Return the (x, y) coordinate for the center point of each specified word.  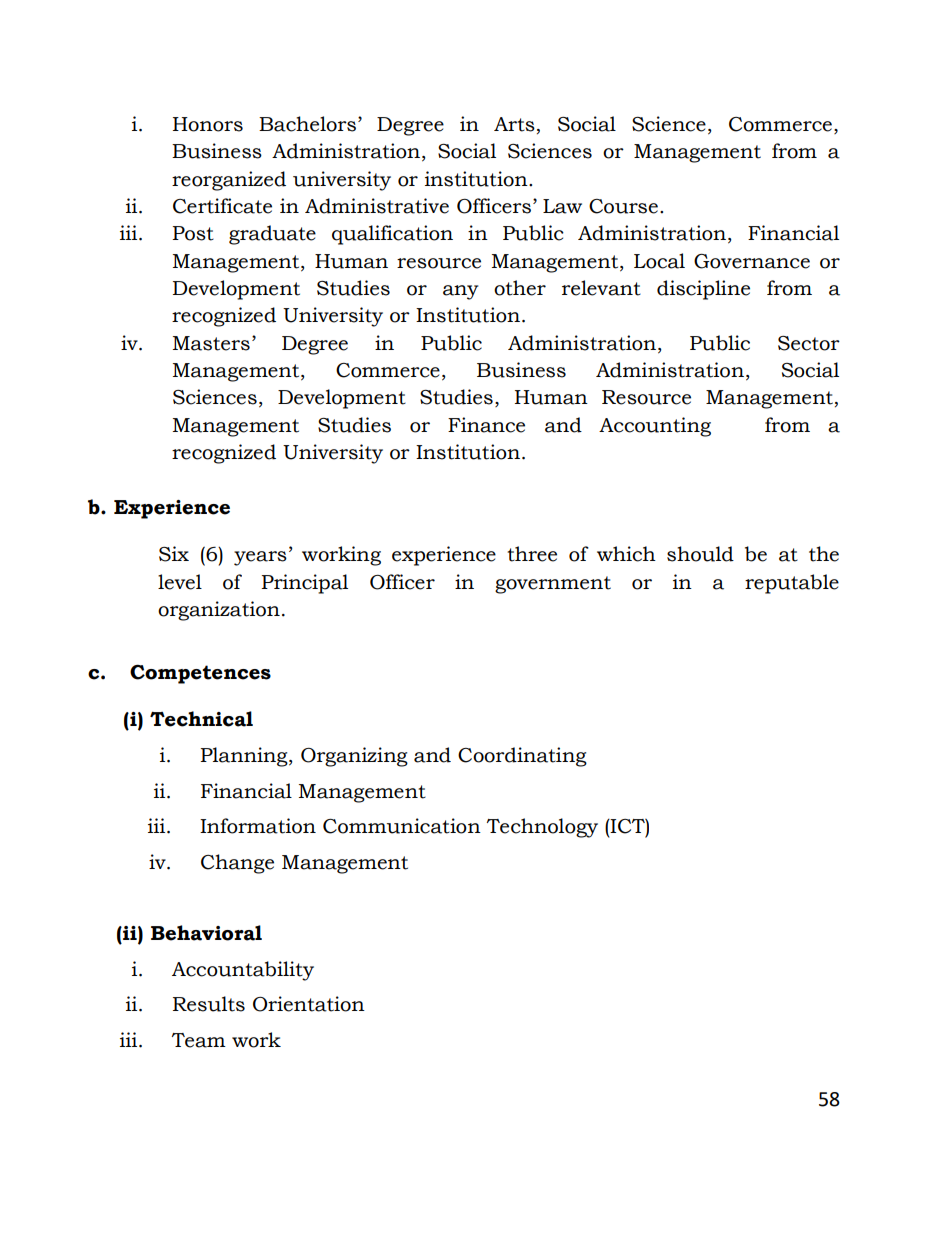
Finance (486, 425)
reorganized (229, 181)
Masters (211, 343)
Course (623, 206)
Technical (201, 719)
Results (209, 1004)
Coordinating (522, 757)
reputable (792, 584)
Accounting (655, 427)
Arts (514, 124)
